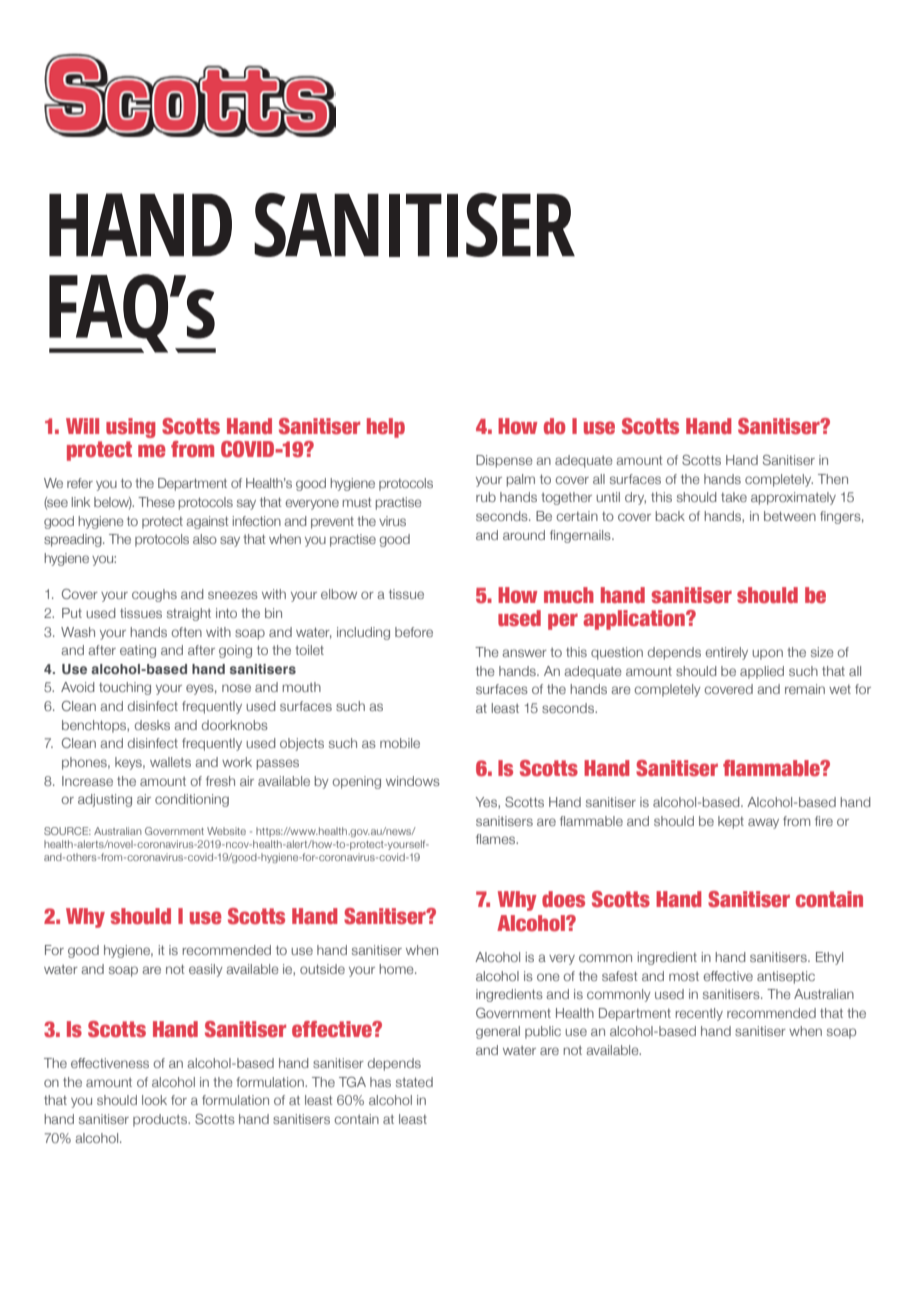  I want to click on using, so click(130, 428).
